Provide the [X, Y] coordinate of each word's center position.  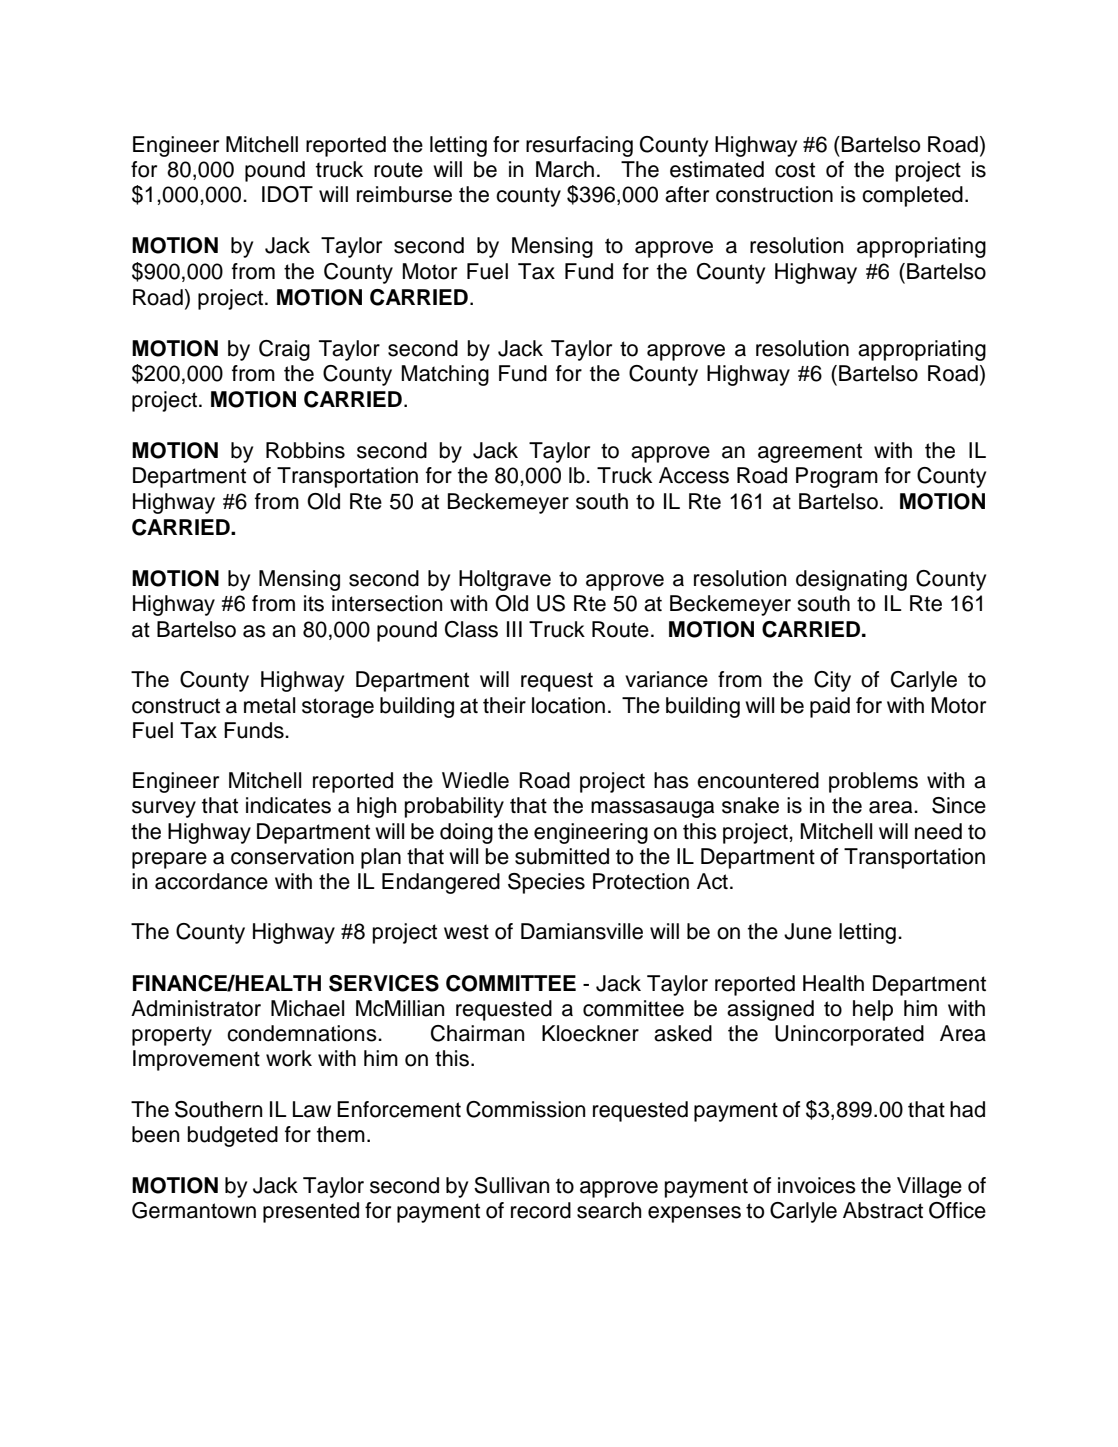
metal [269, 705]
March [565, 169]
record [541, 1210]
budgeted [233, 1136]
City [832, 681]
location [568, 705]
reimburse [404, 194]
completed [912, 196]
